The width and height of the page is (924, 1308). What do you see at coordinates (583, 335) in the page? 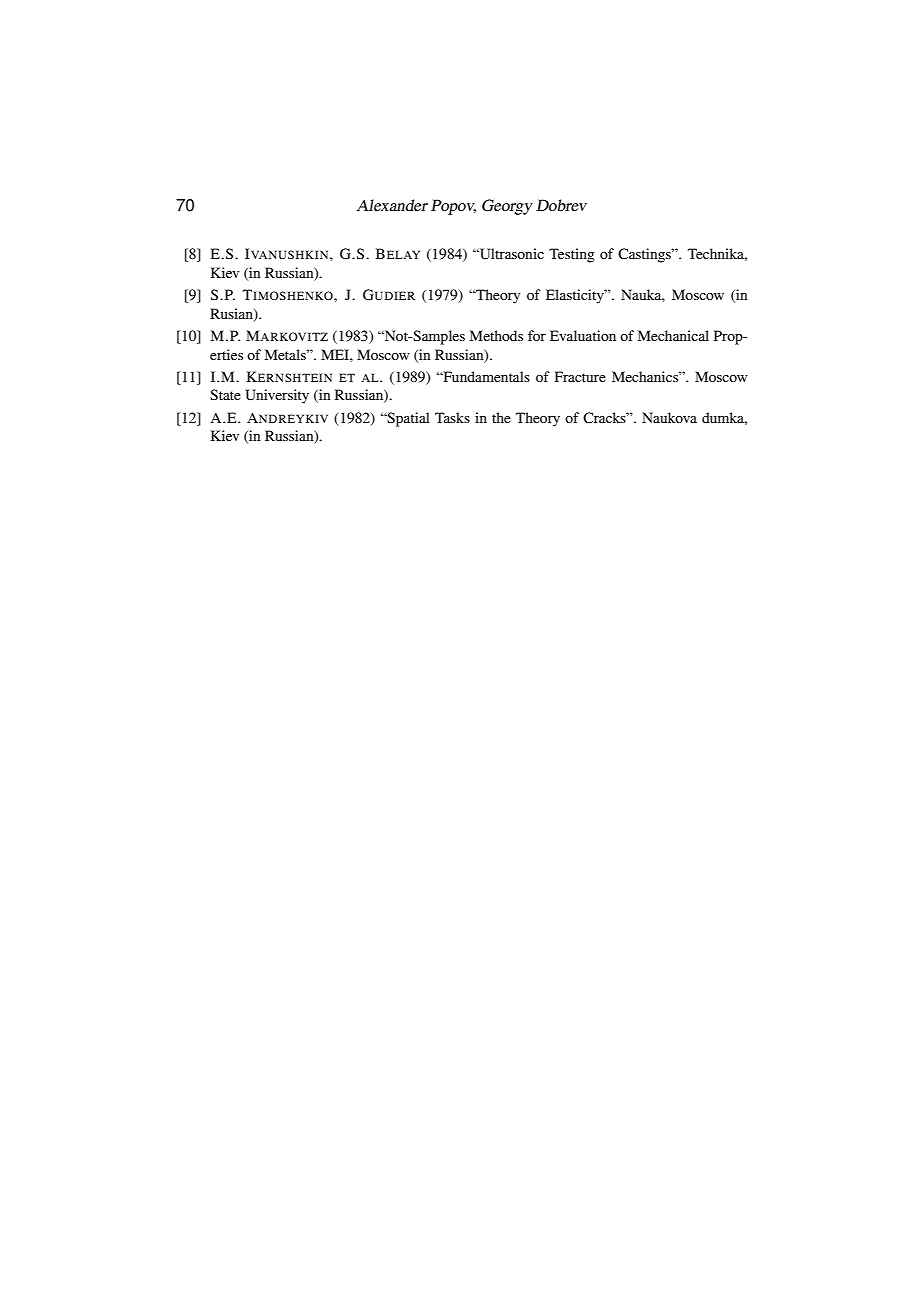
I see `Evaluation` at bounding box center [583, 335].
